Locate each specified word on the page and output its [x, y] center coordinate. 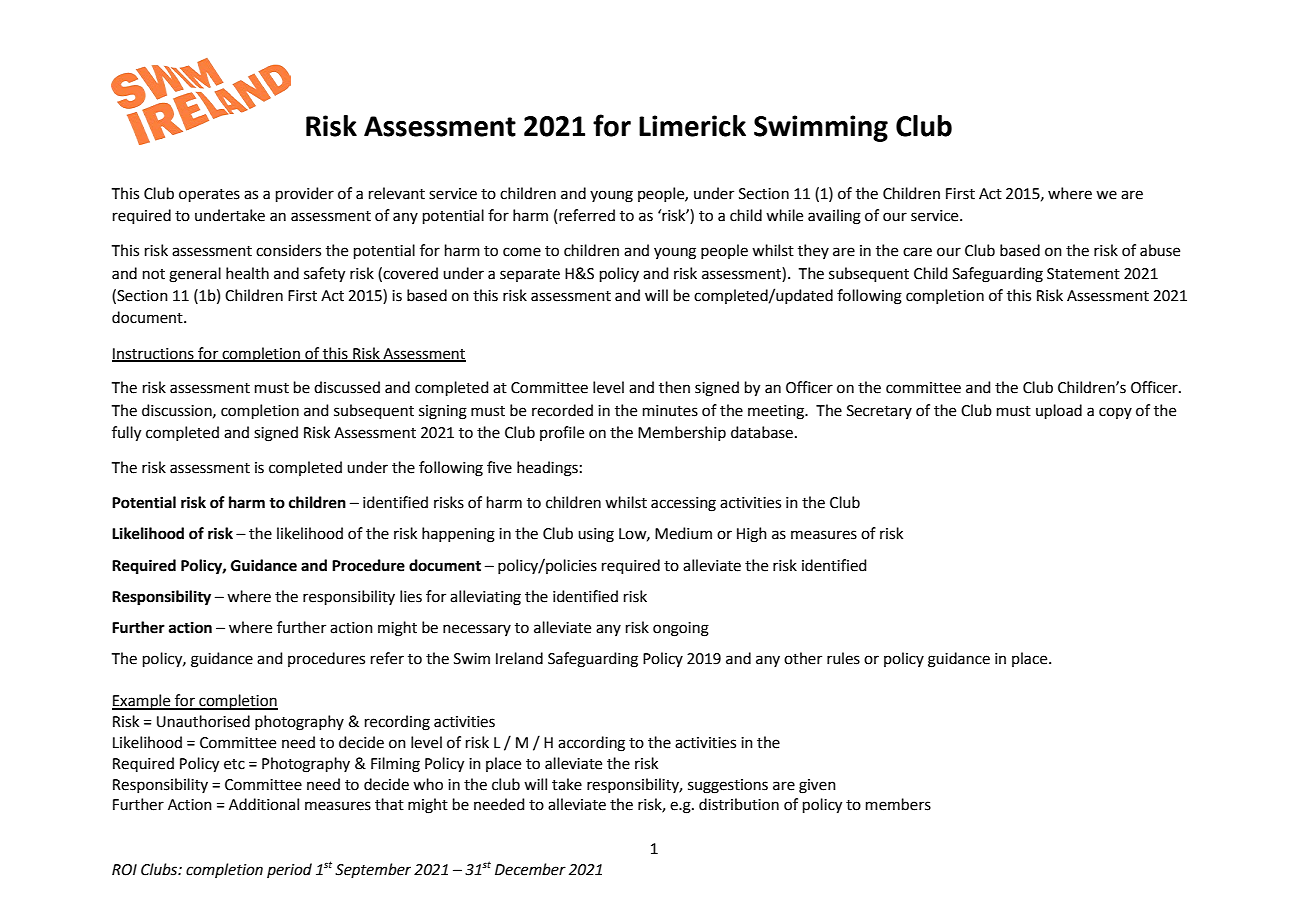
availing [834, 217]
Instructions [154, 354]
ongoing [681, 629]
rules [843, 658]
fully [126, 434]
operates [209, 195]
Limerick [692, 126]
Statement [1083, 274]
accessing [683, 504]
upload [1059, 411]
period [289, 870]
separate [530, 275]
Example [142, 702]
